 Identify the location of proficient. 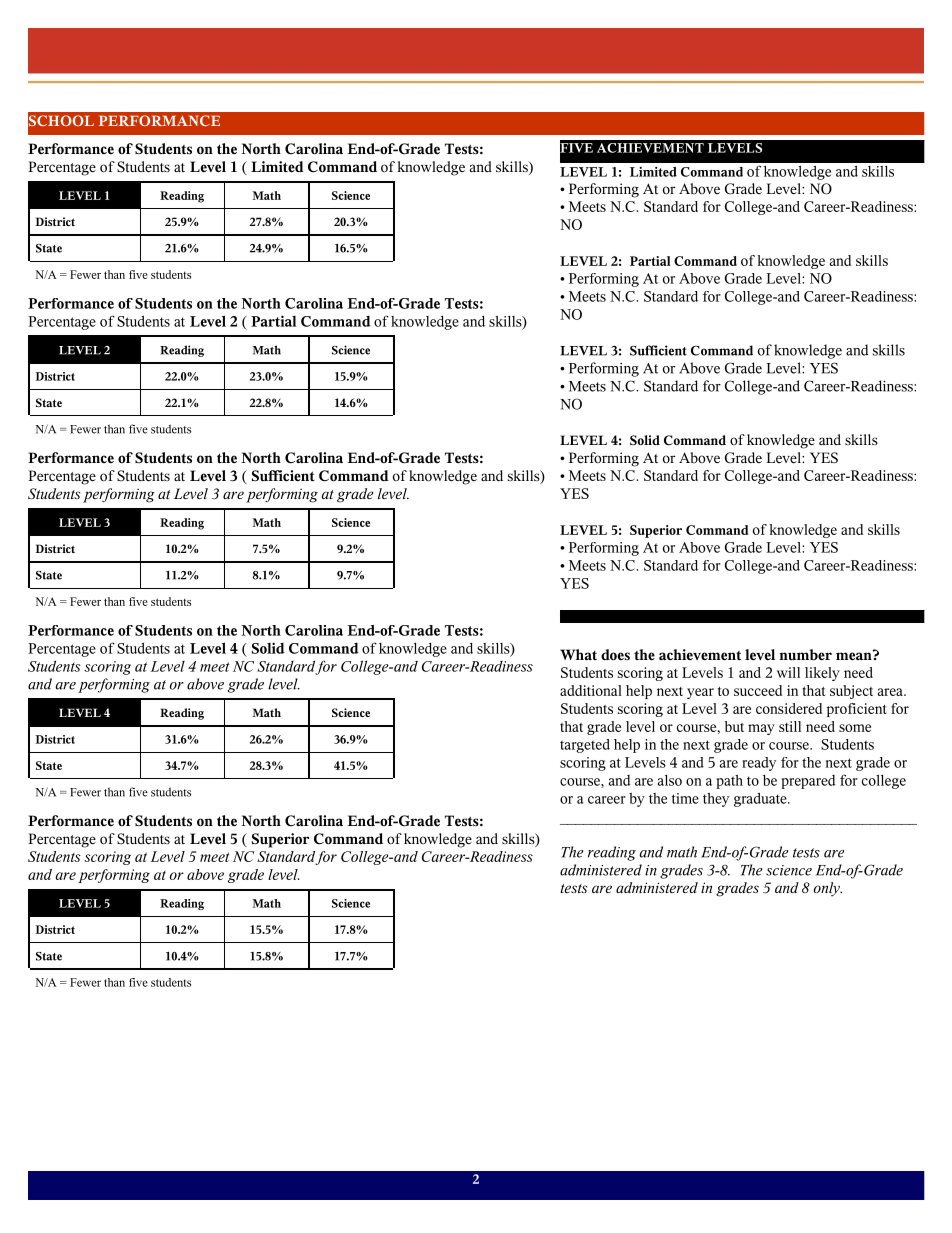
(857, 710).
